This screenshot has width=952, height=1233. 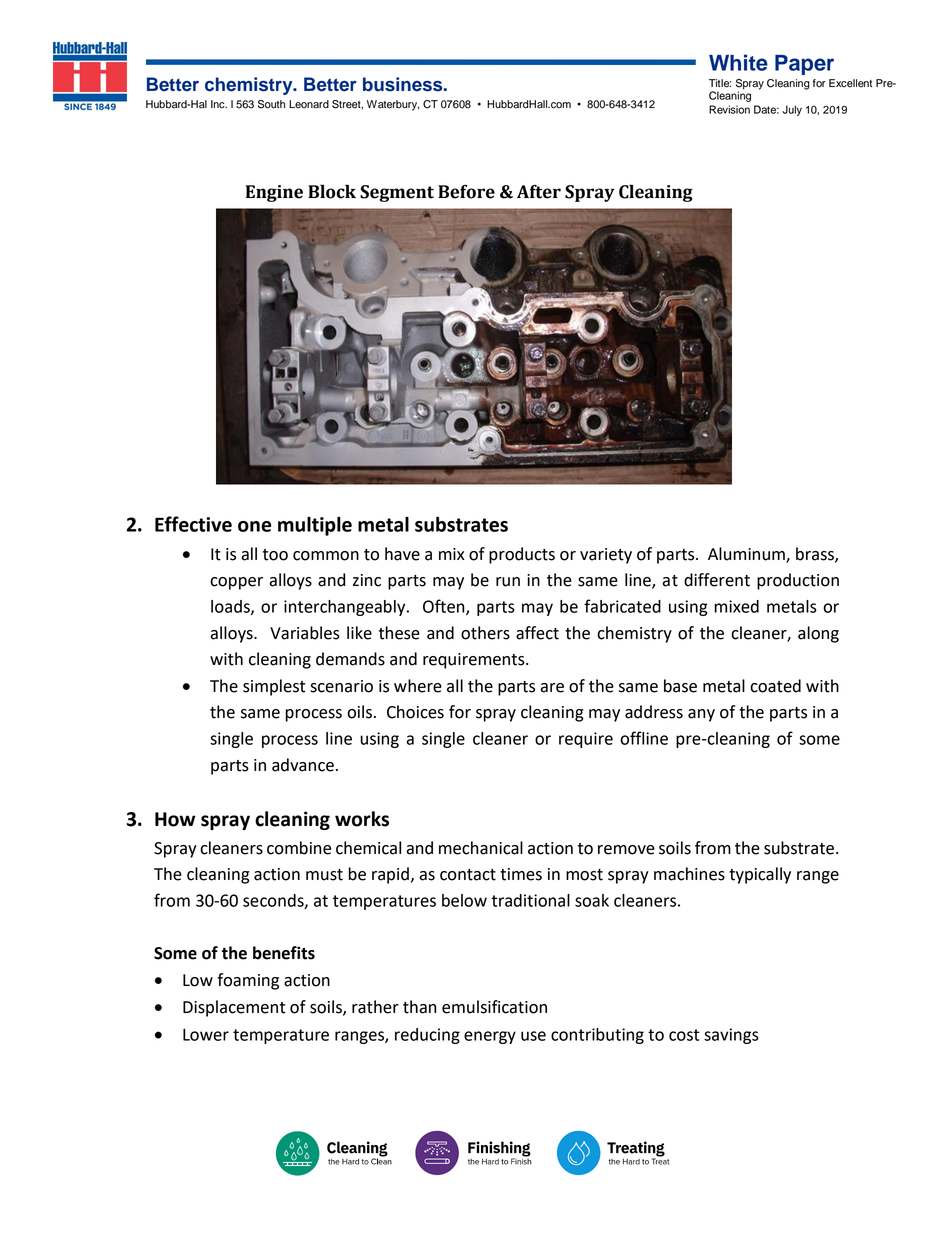 What do you see at coordinates (552, 688) in the screenshot?
I see `are` at bounding box center [552, 688].
